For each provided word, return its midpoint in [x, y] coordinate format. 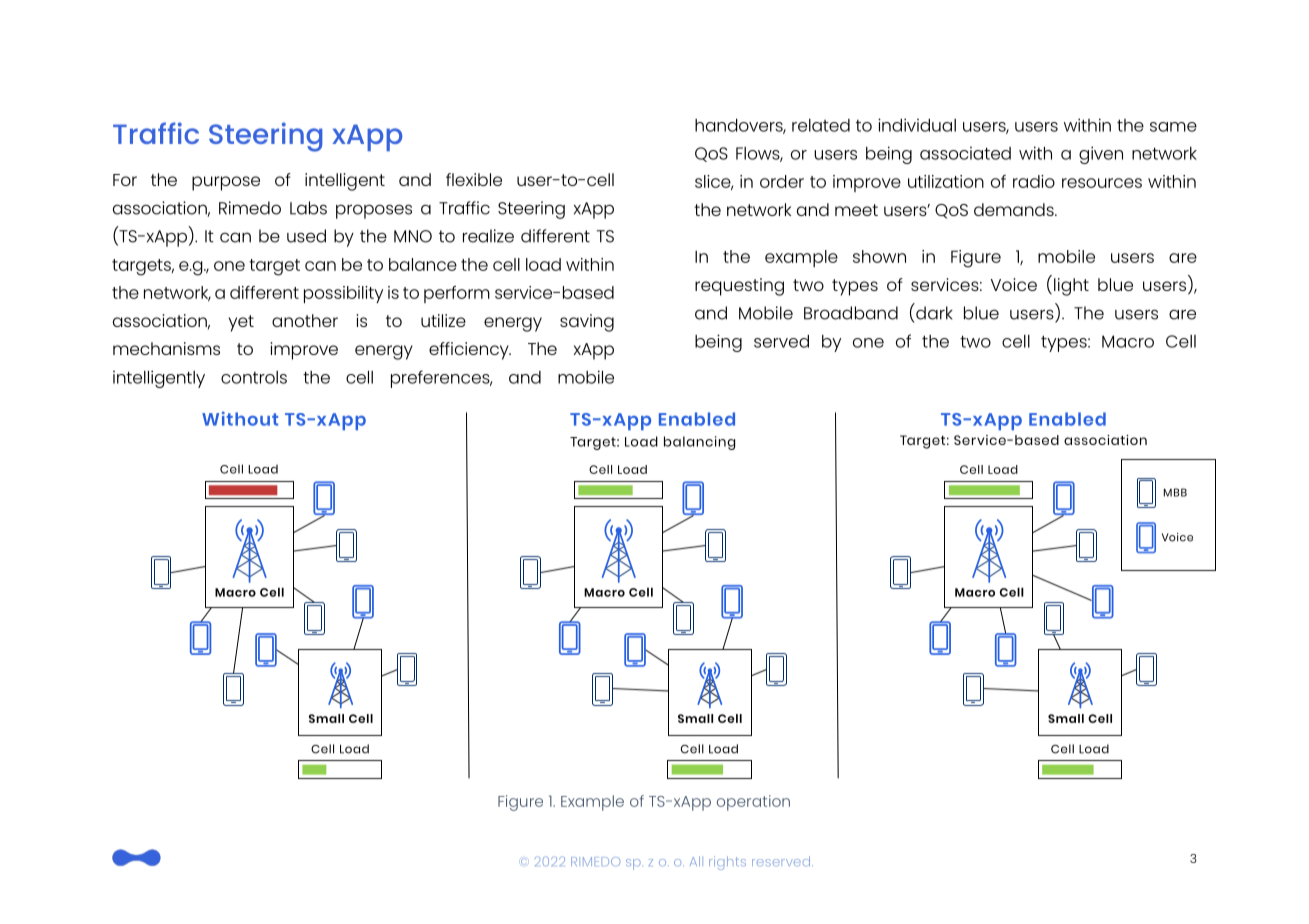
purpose [226, 183]
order [782, 181]
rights [727, 863]
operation [753, 803]
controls [254, 377]
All [696, 861]
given [1101, 155]
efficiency [470, 351]
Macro [1128, 341]
